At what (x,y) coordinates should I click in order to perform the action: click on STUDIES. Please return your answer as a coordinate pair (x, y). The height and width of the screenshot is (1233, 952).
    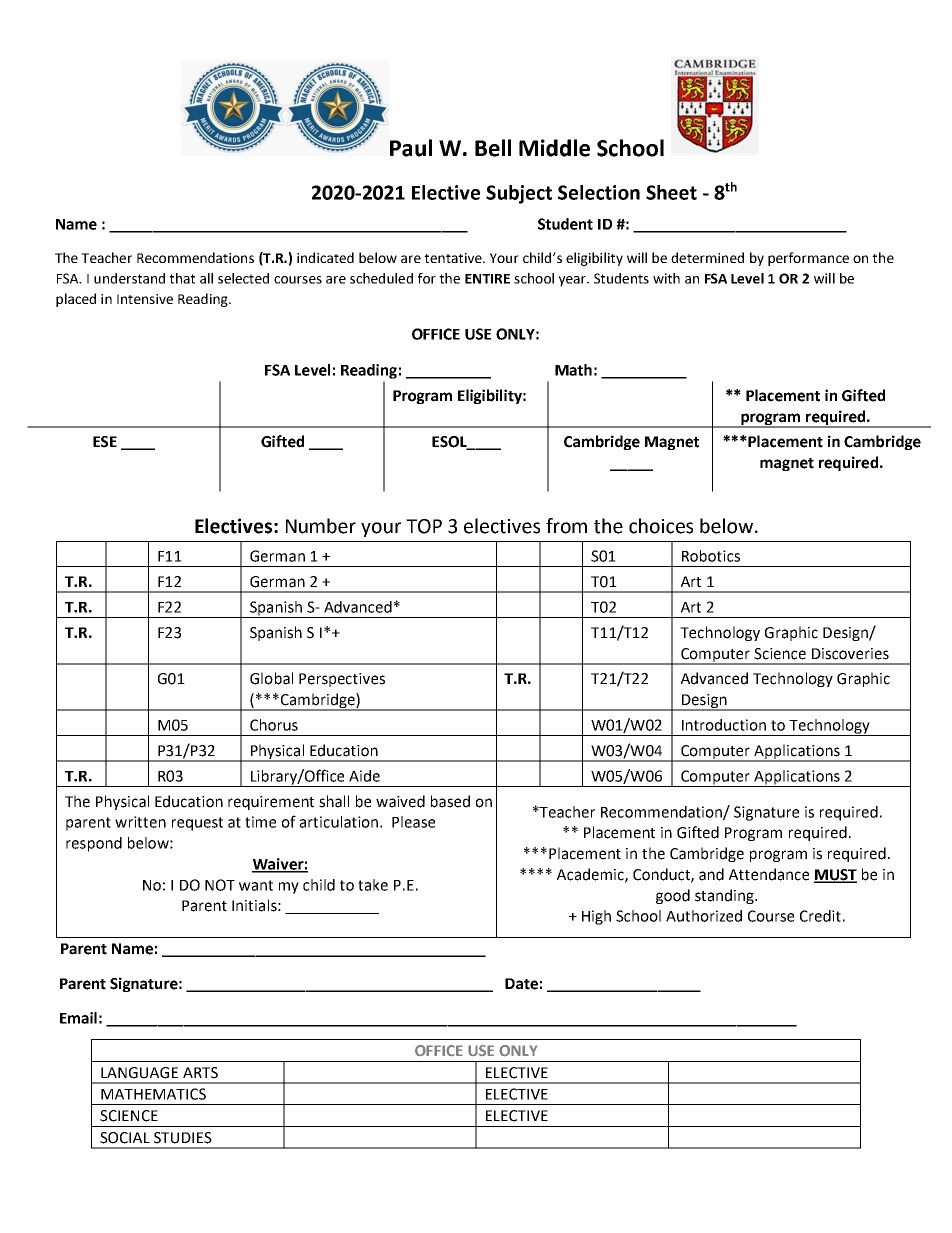
    Looking at the image, I should click on (183, 1138).
